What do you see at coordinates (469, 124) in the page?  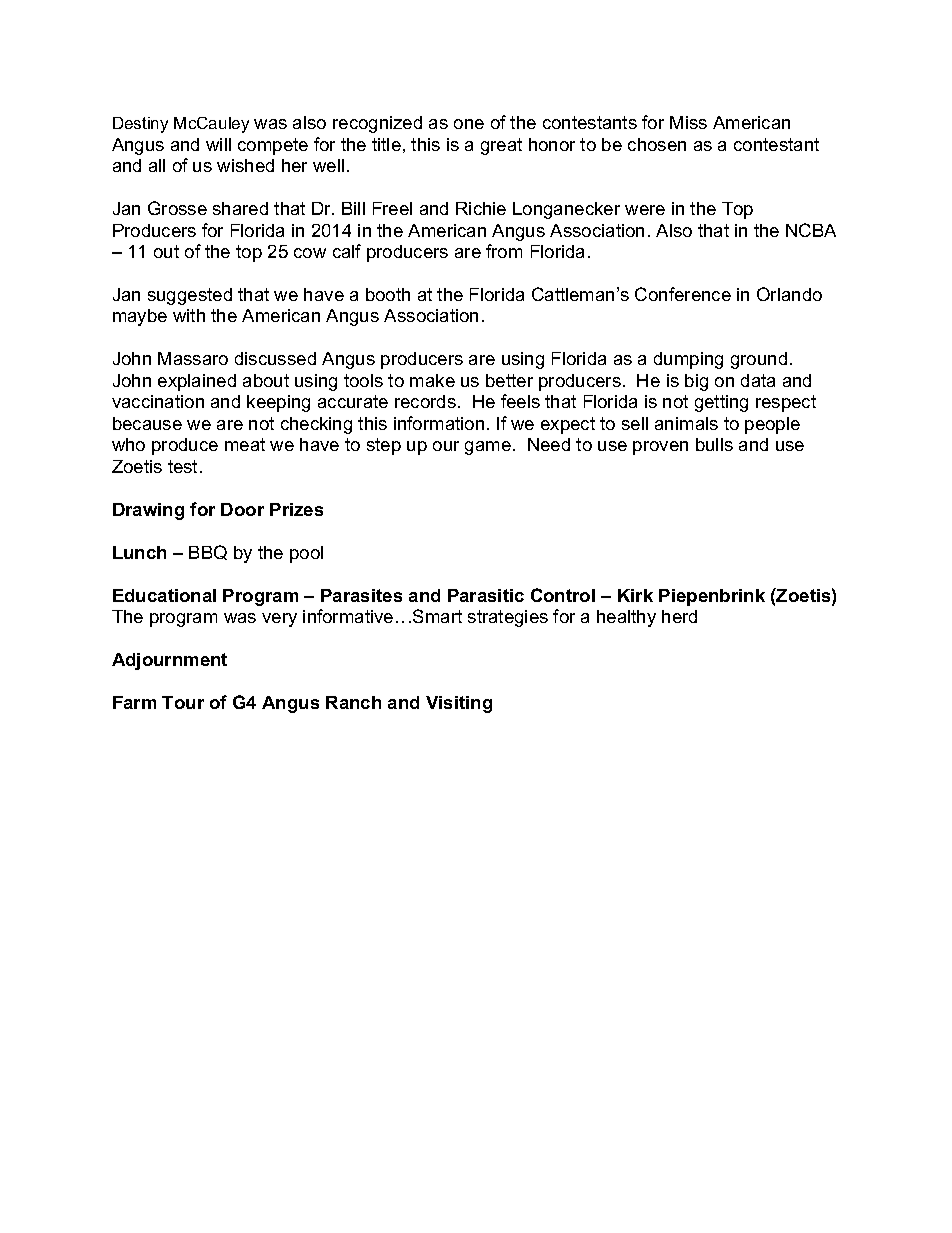 I see `one` at bounding box center [469, 124].
